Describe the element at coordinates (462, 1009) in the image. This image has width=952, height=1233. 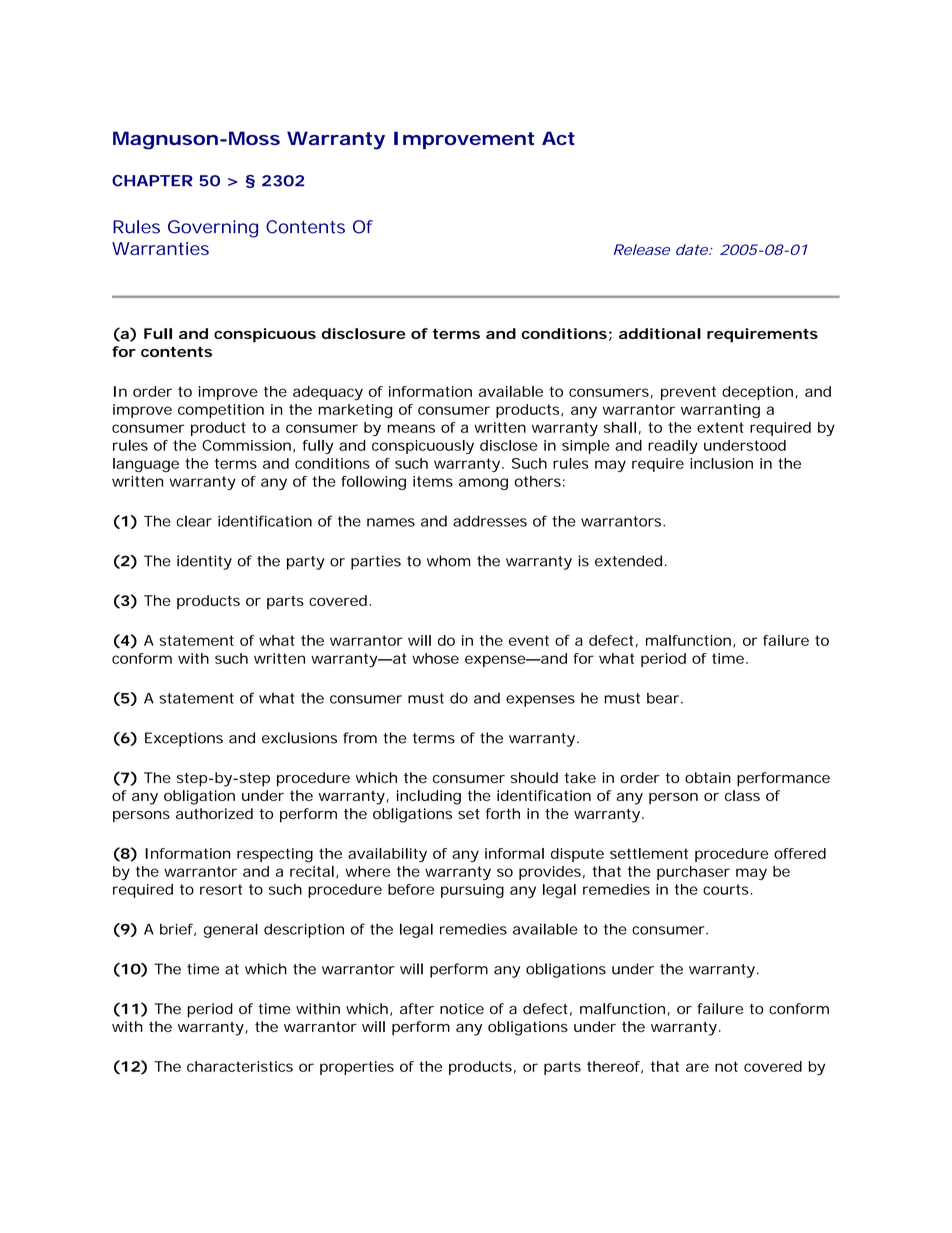
I see `notice` at that location.
